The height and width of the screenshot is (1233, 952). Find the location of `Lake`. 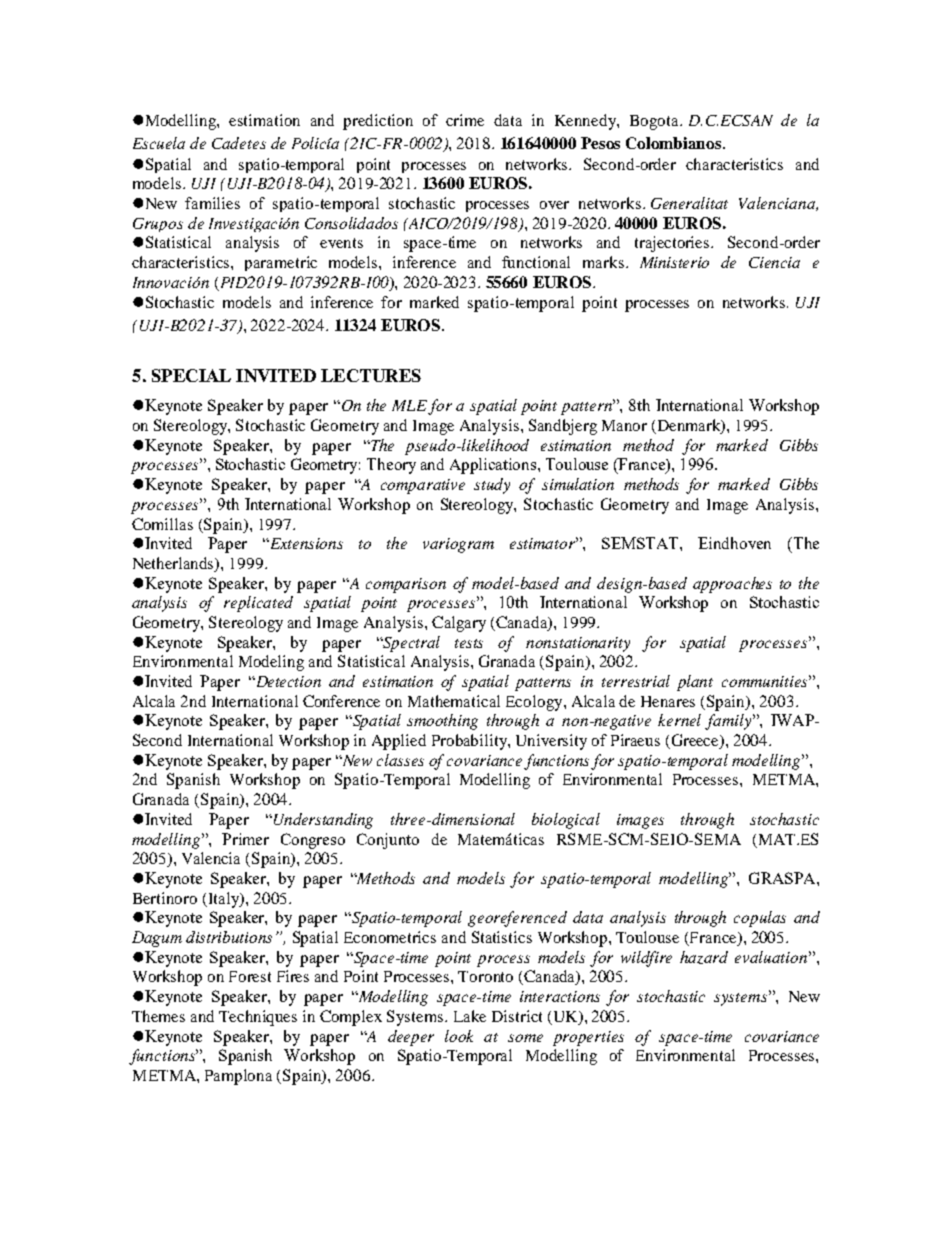

Lake is located at coordinates (470, 1016).
